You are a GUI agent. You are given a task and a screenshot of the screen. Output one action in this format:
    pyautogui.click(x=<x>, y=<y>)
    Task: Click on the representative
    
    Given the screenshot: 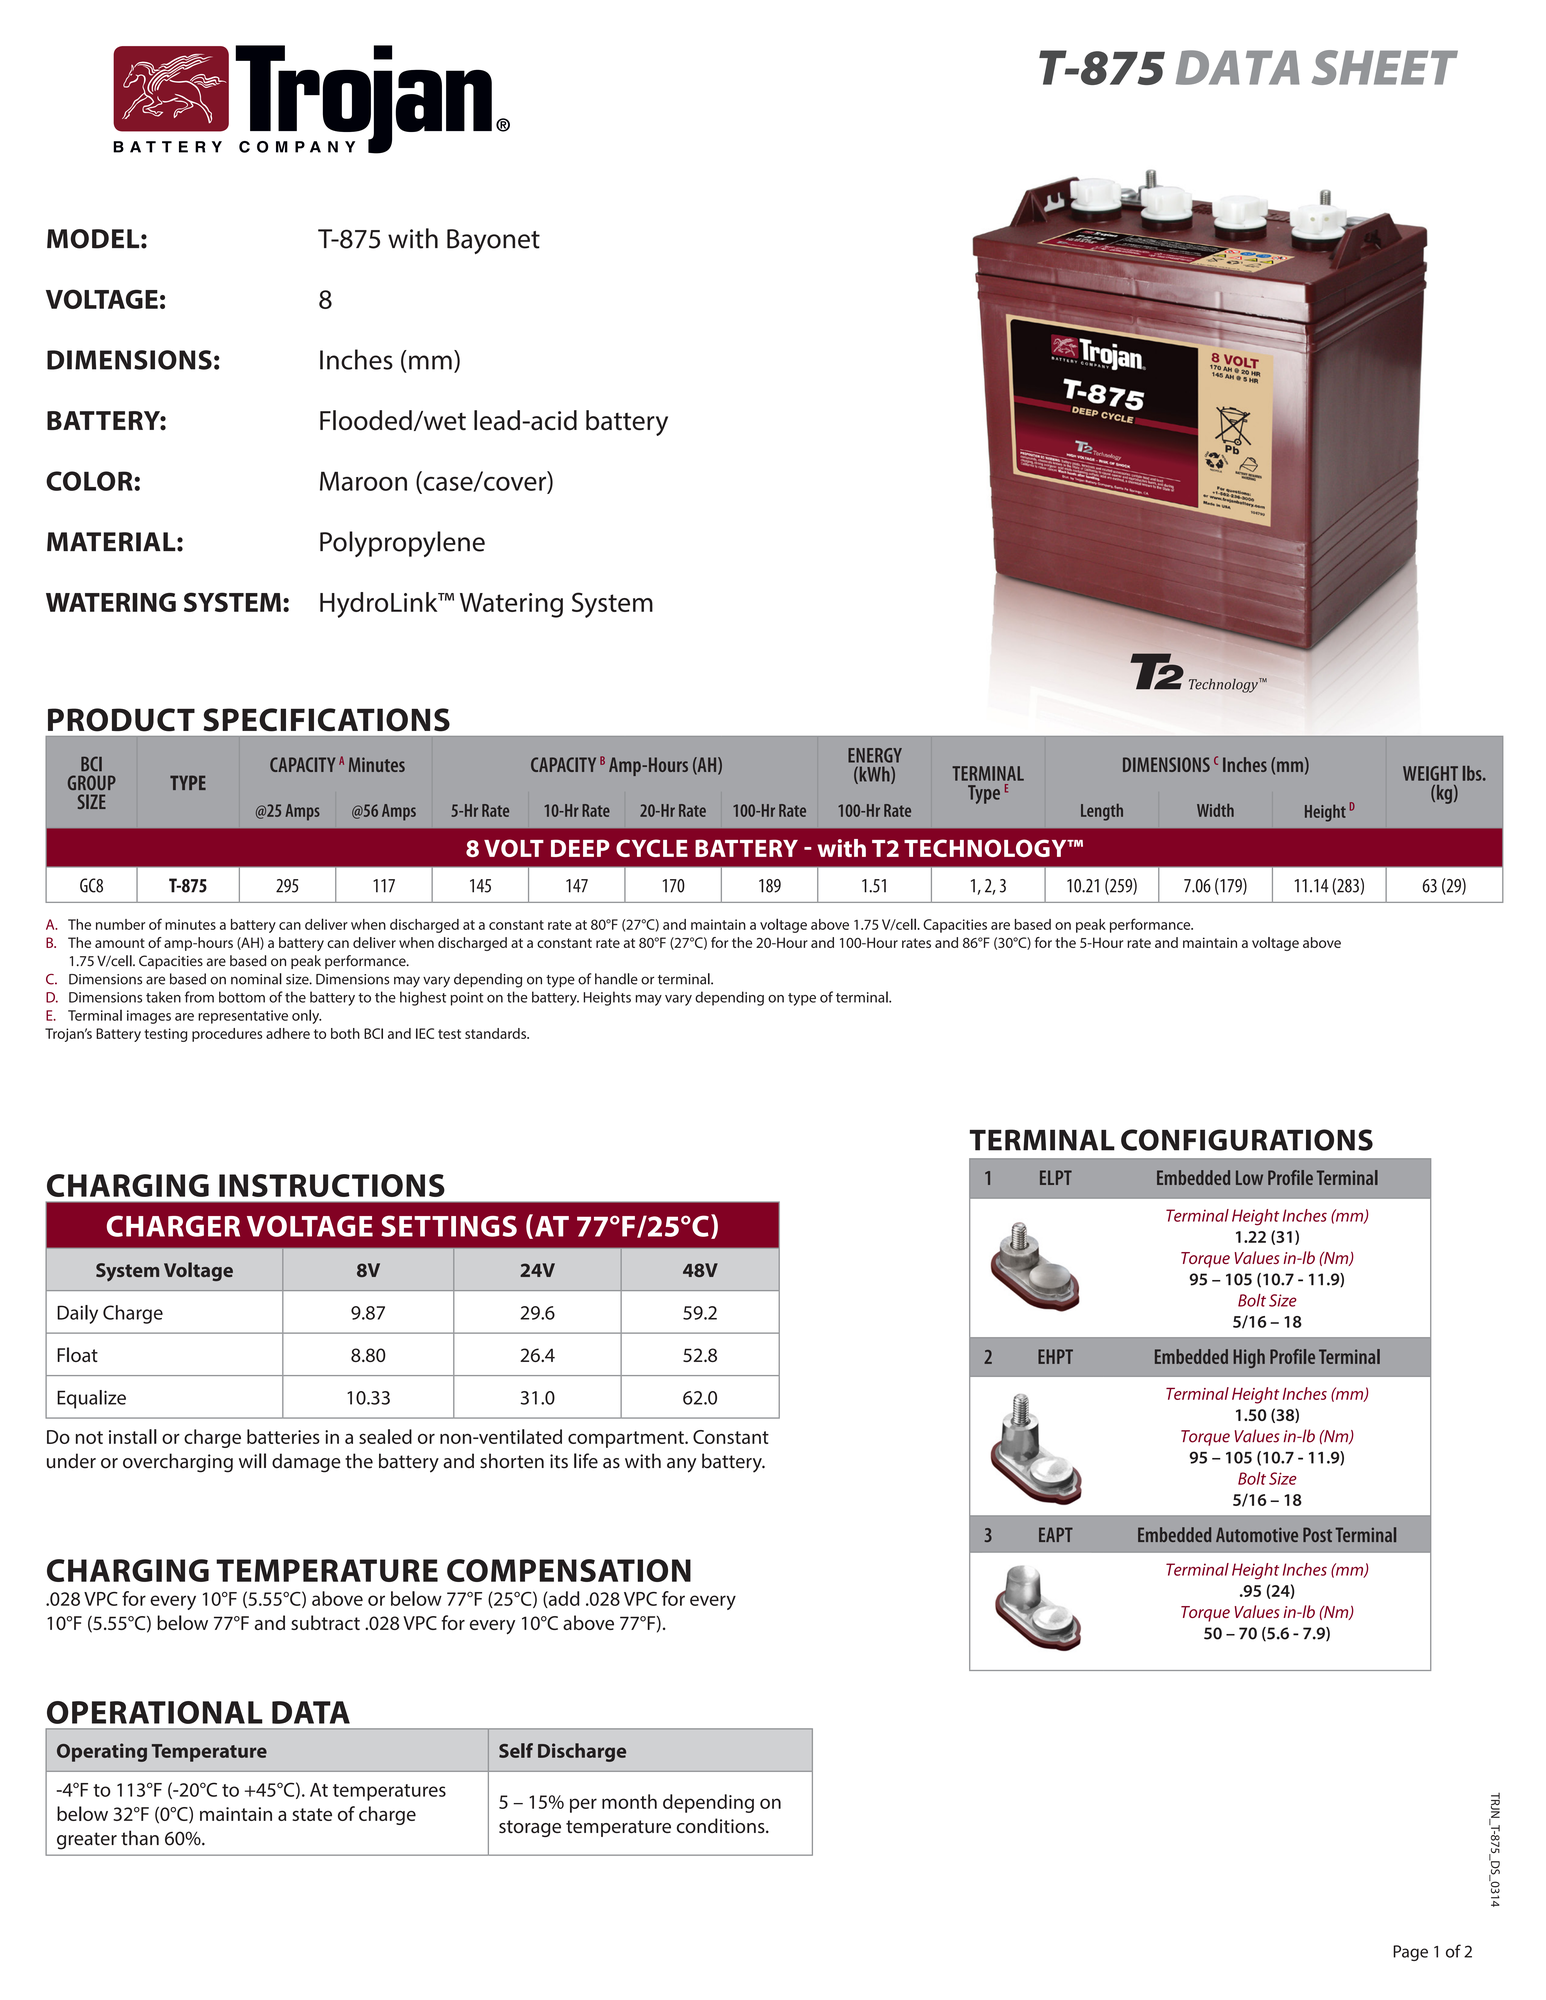 What is the action you would take?
    pyautogui.click(x=243, y=1017)
